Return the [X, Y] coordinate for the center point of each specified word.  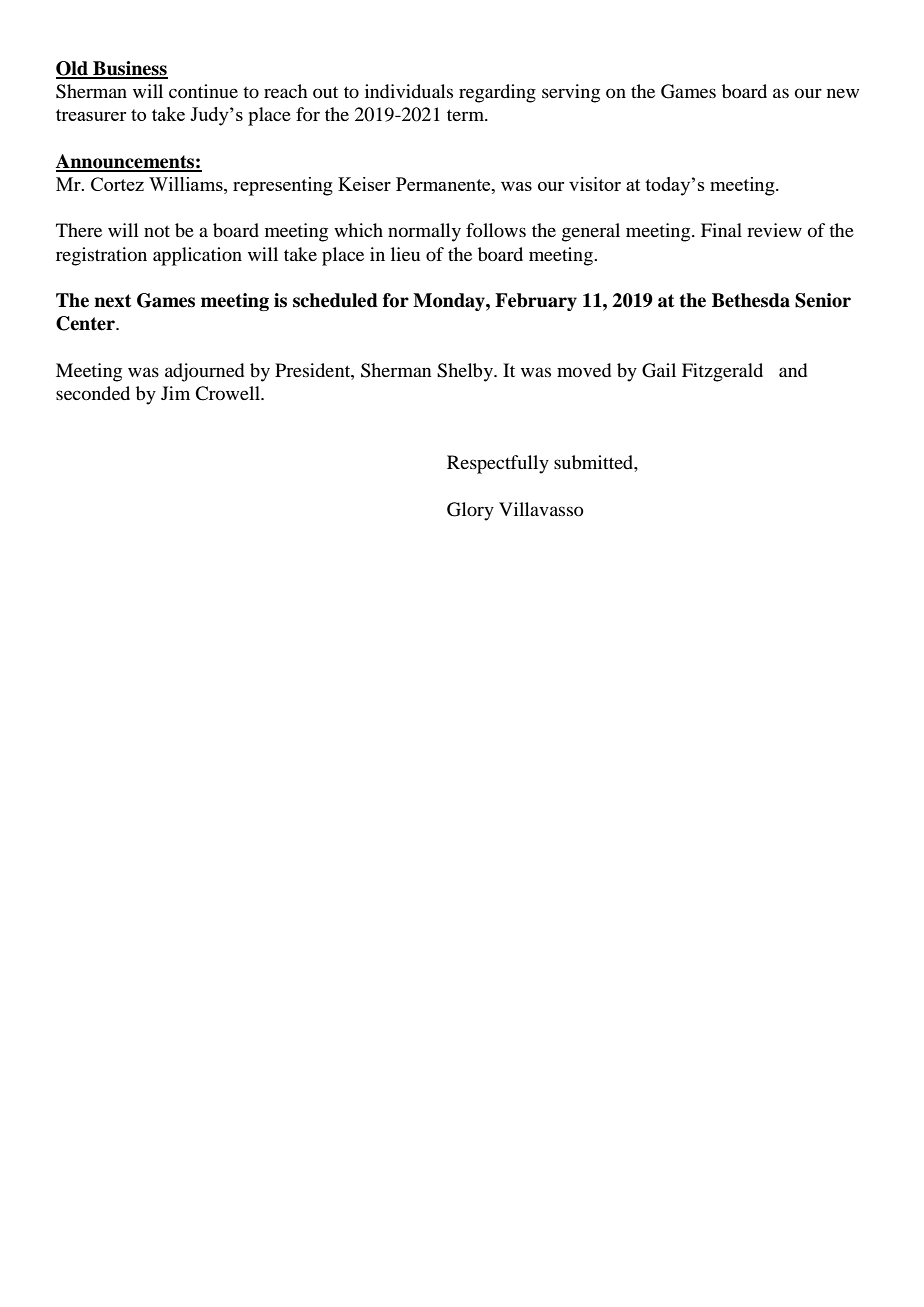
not [157, 231]
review [774, 230]
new [843, 93]
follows [496, 230]
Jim [175, 393]
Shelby [466, 372]
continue [203, 91]
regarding [497, 93]
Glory [470, 511]
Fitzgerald [722, 372]
